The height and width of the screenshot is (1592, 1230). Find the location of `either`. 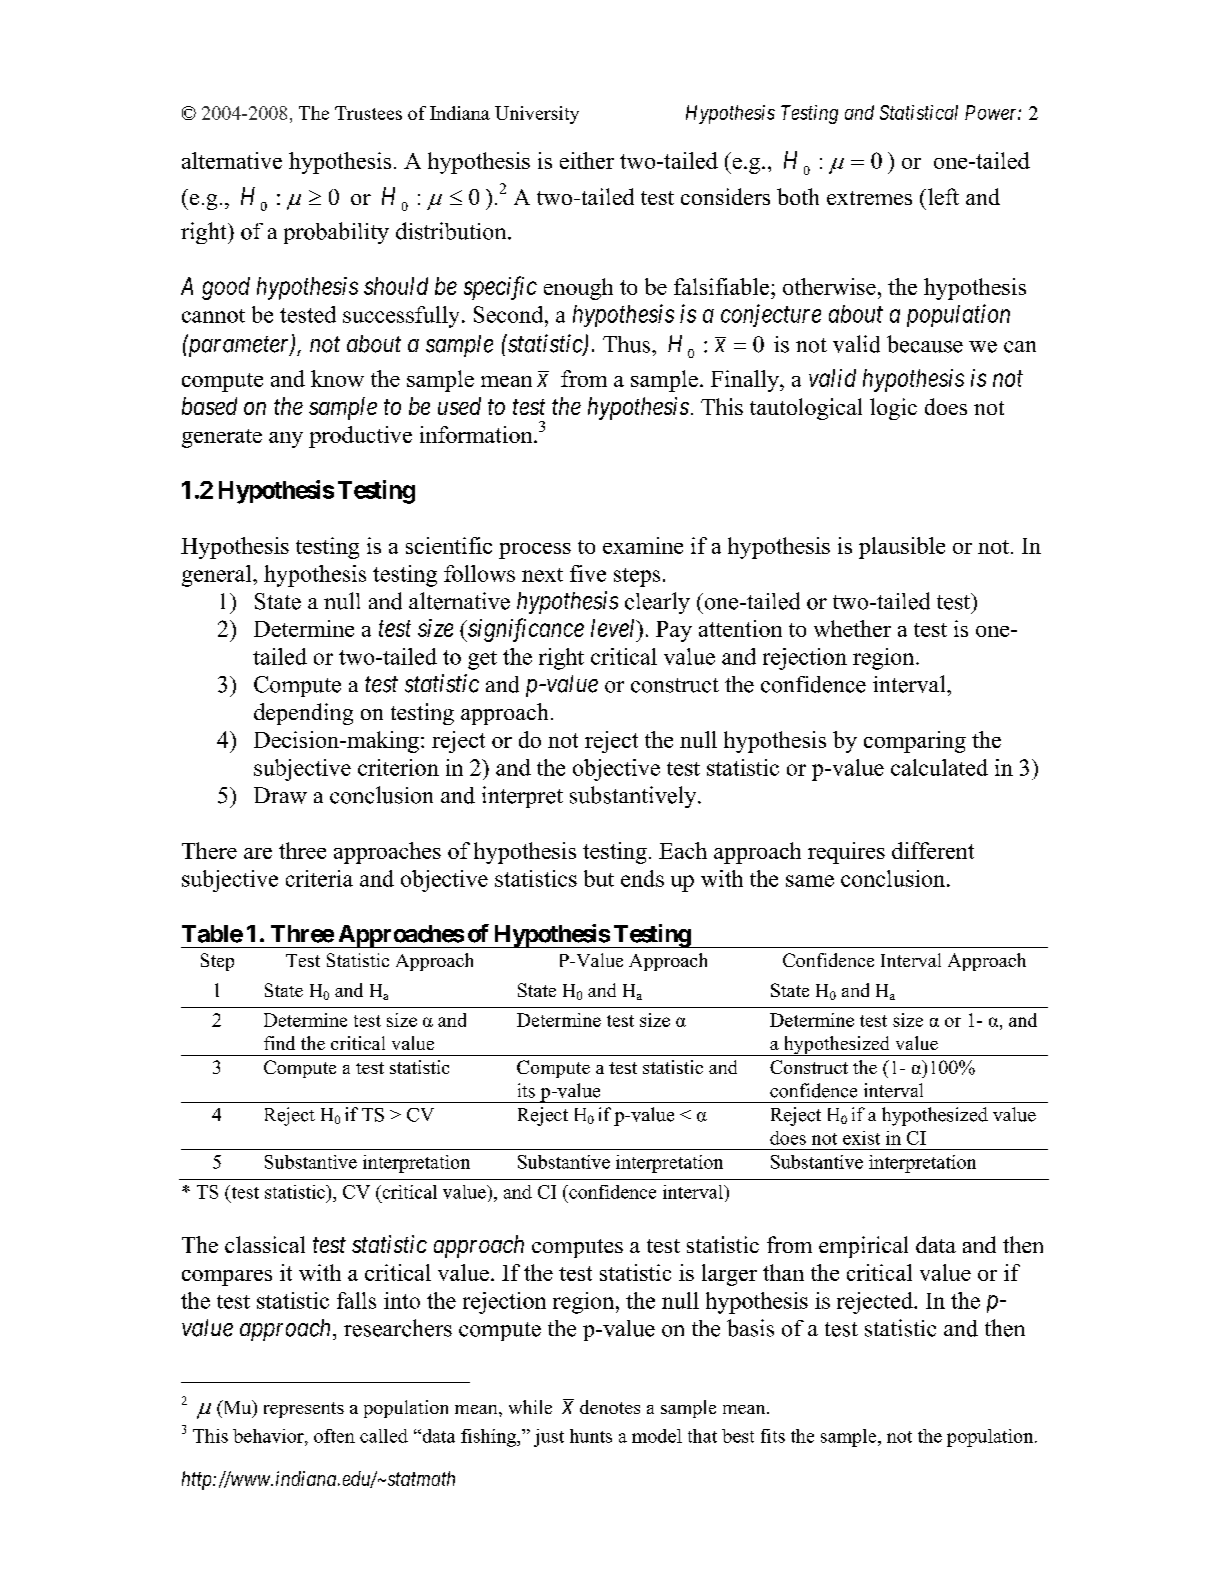

either is located at coordinates (587, 160).
